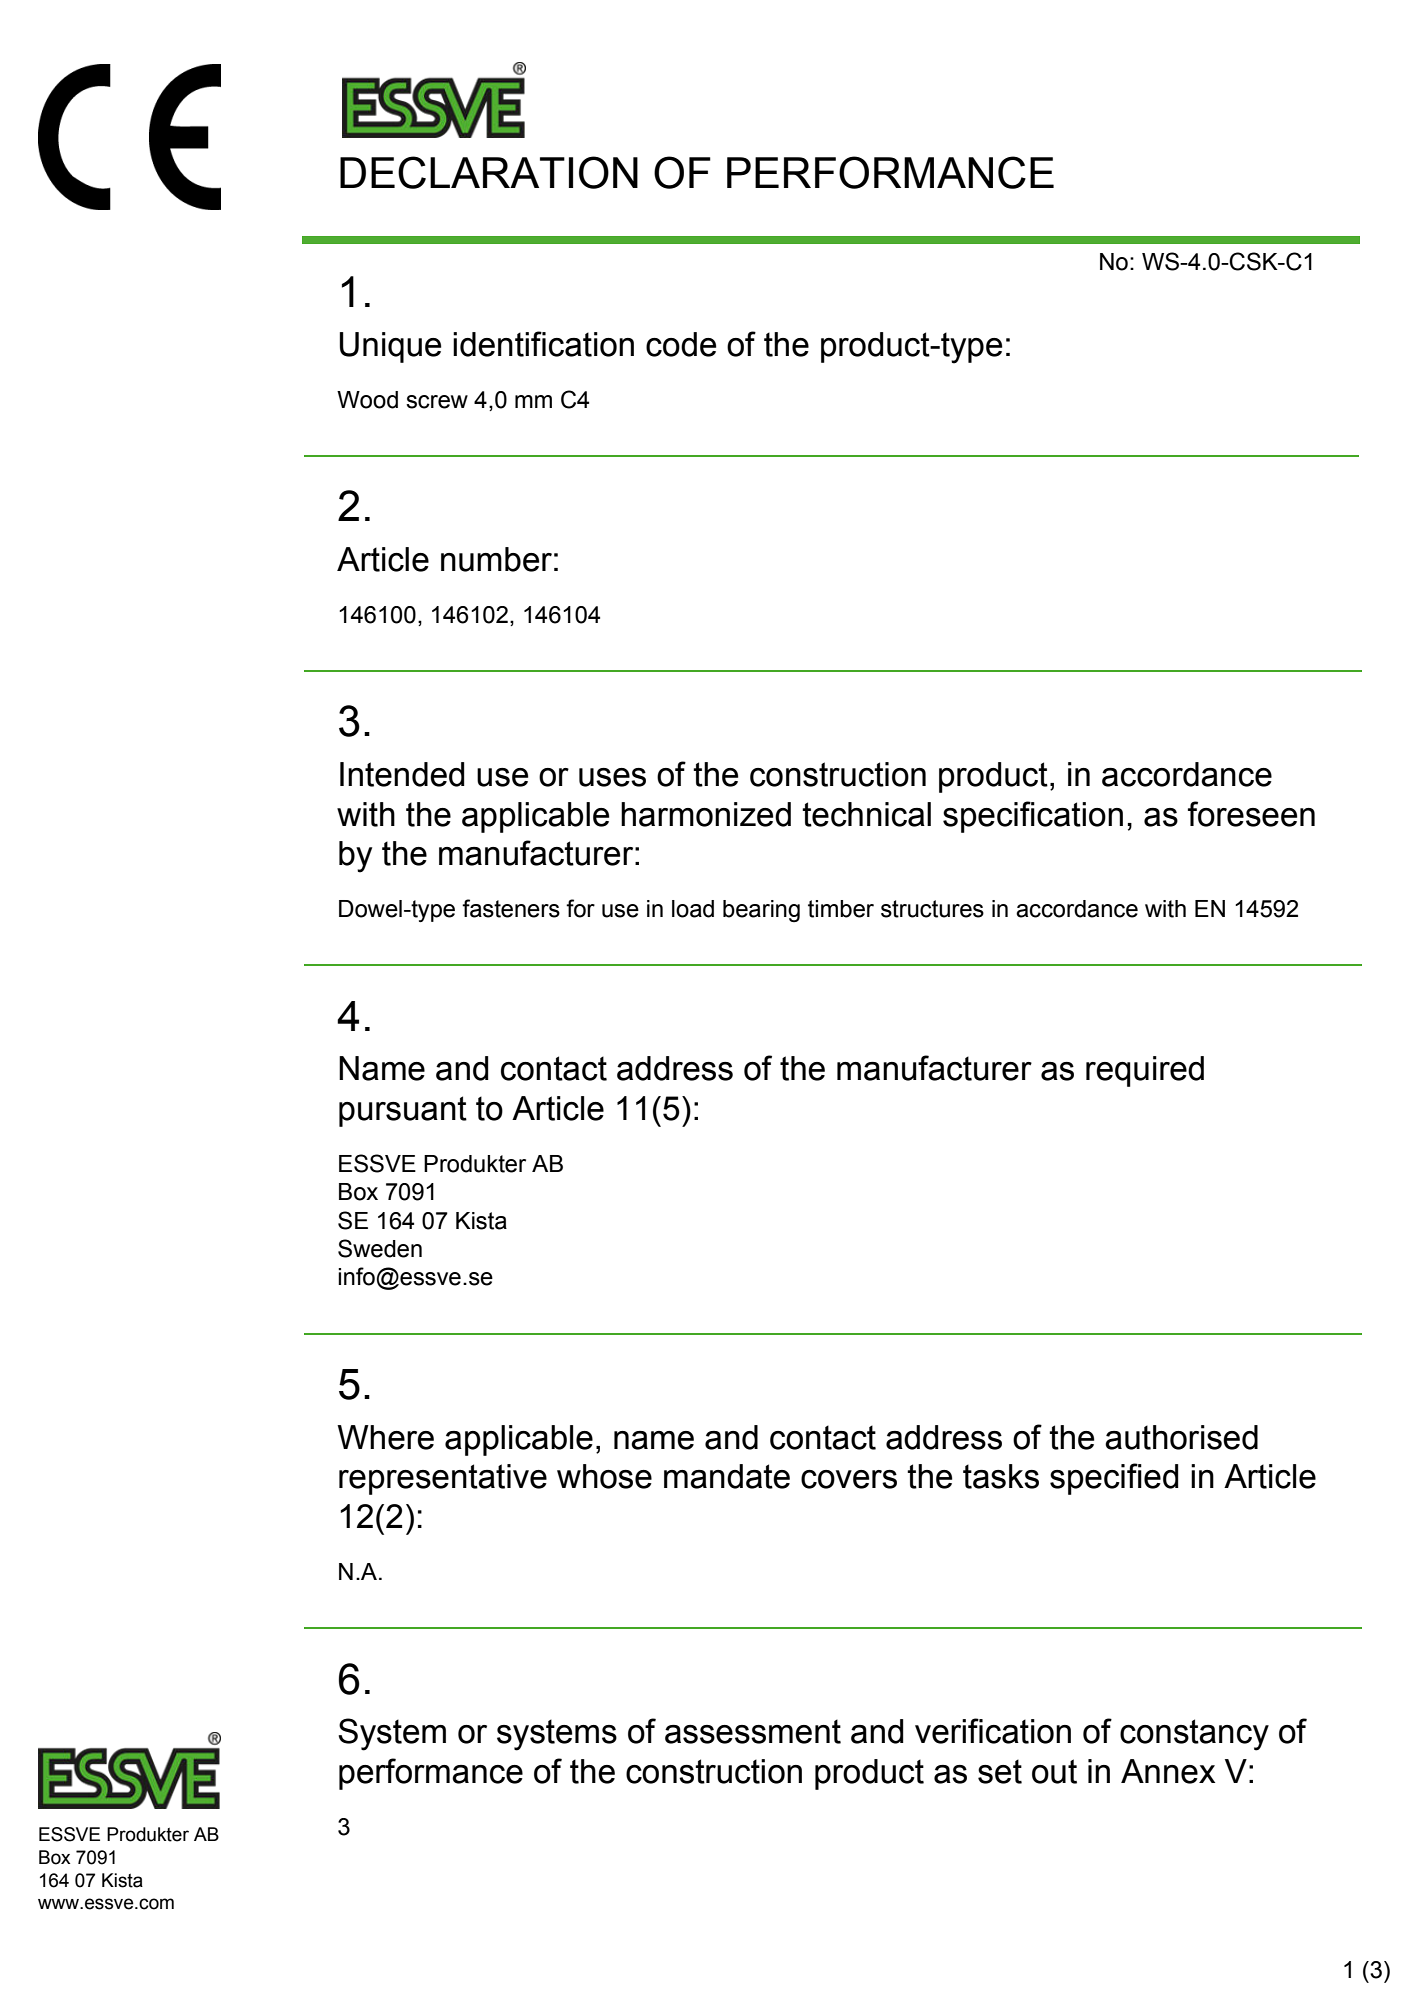  I want to click on Sweden, so click(380, 1248).
